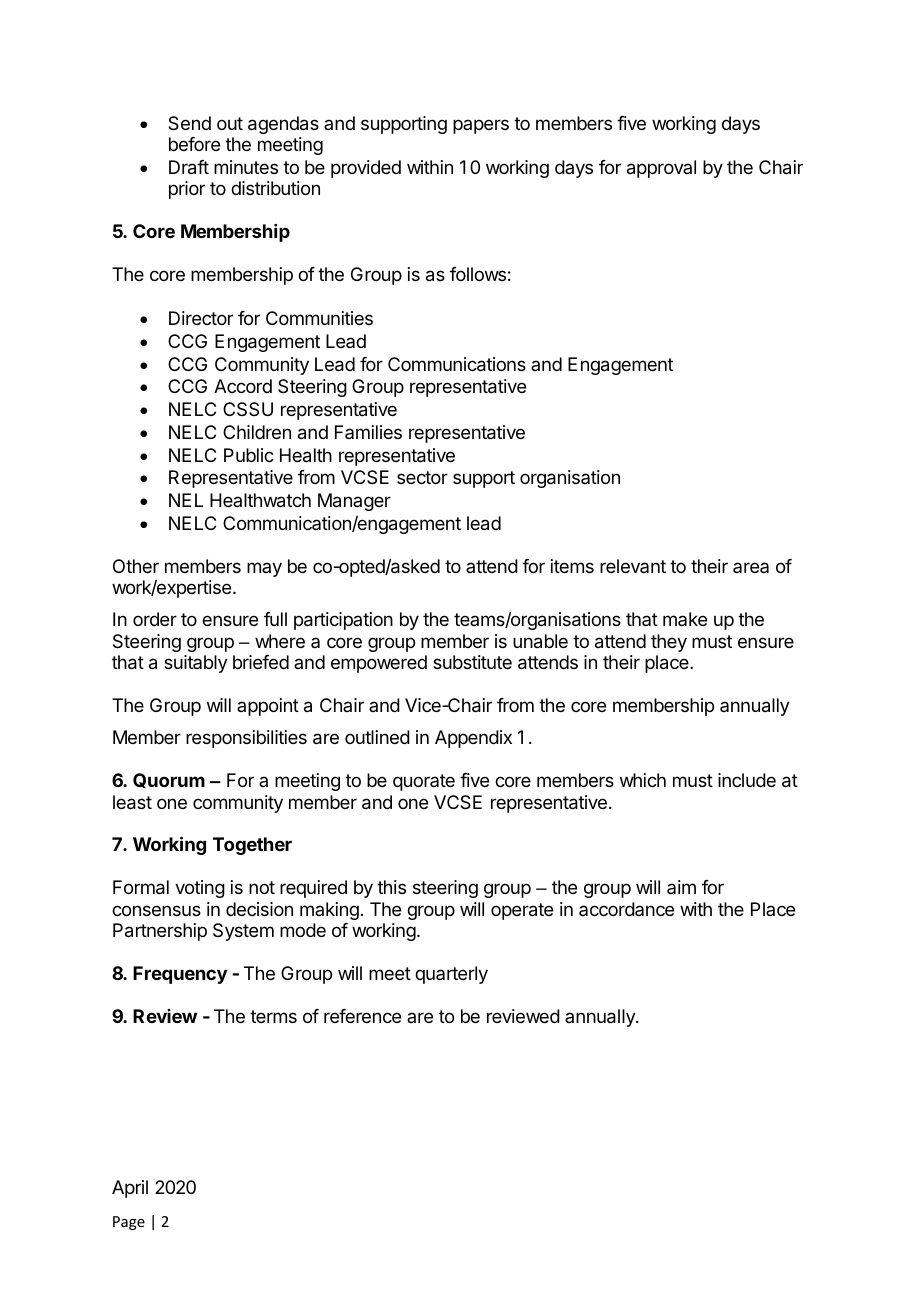 This screenshot has width=924, height=1308. I want to click on quarterly, so click(451, 975).
